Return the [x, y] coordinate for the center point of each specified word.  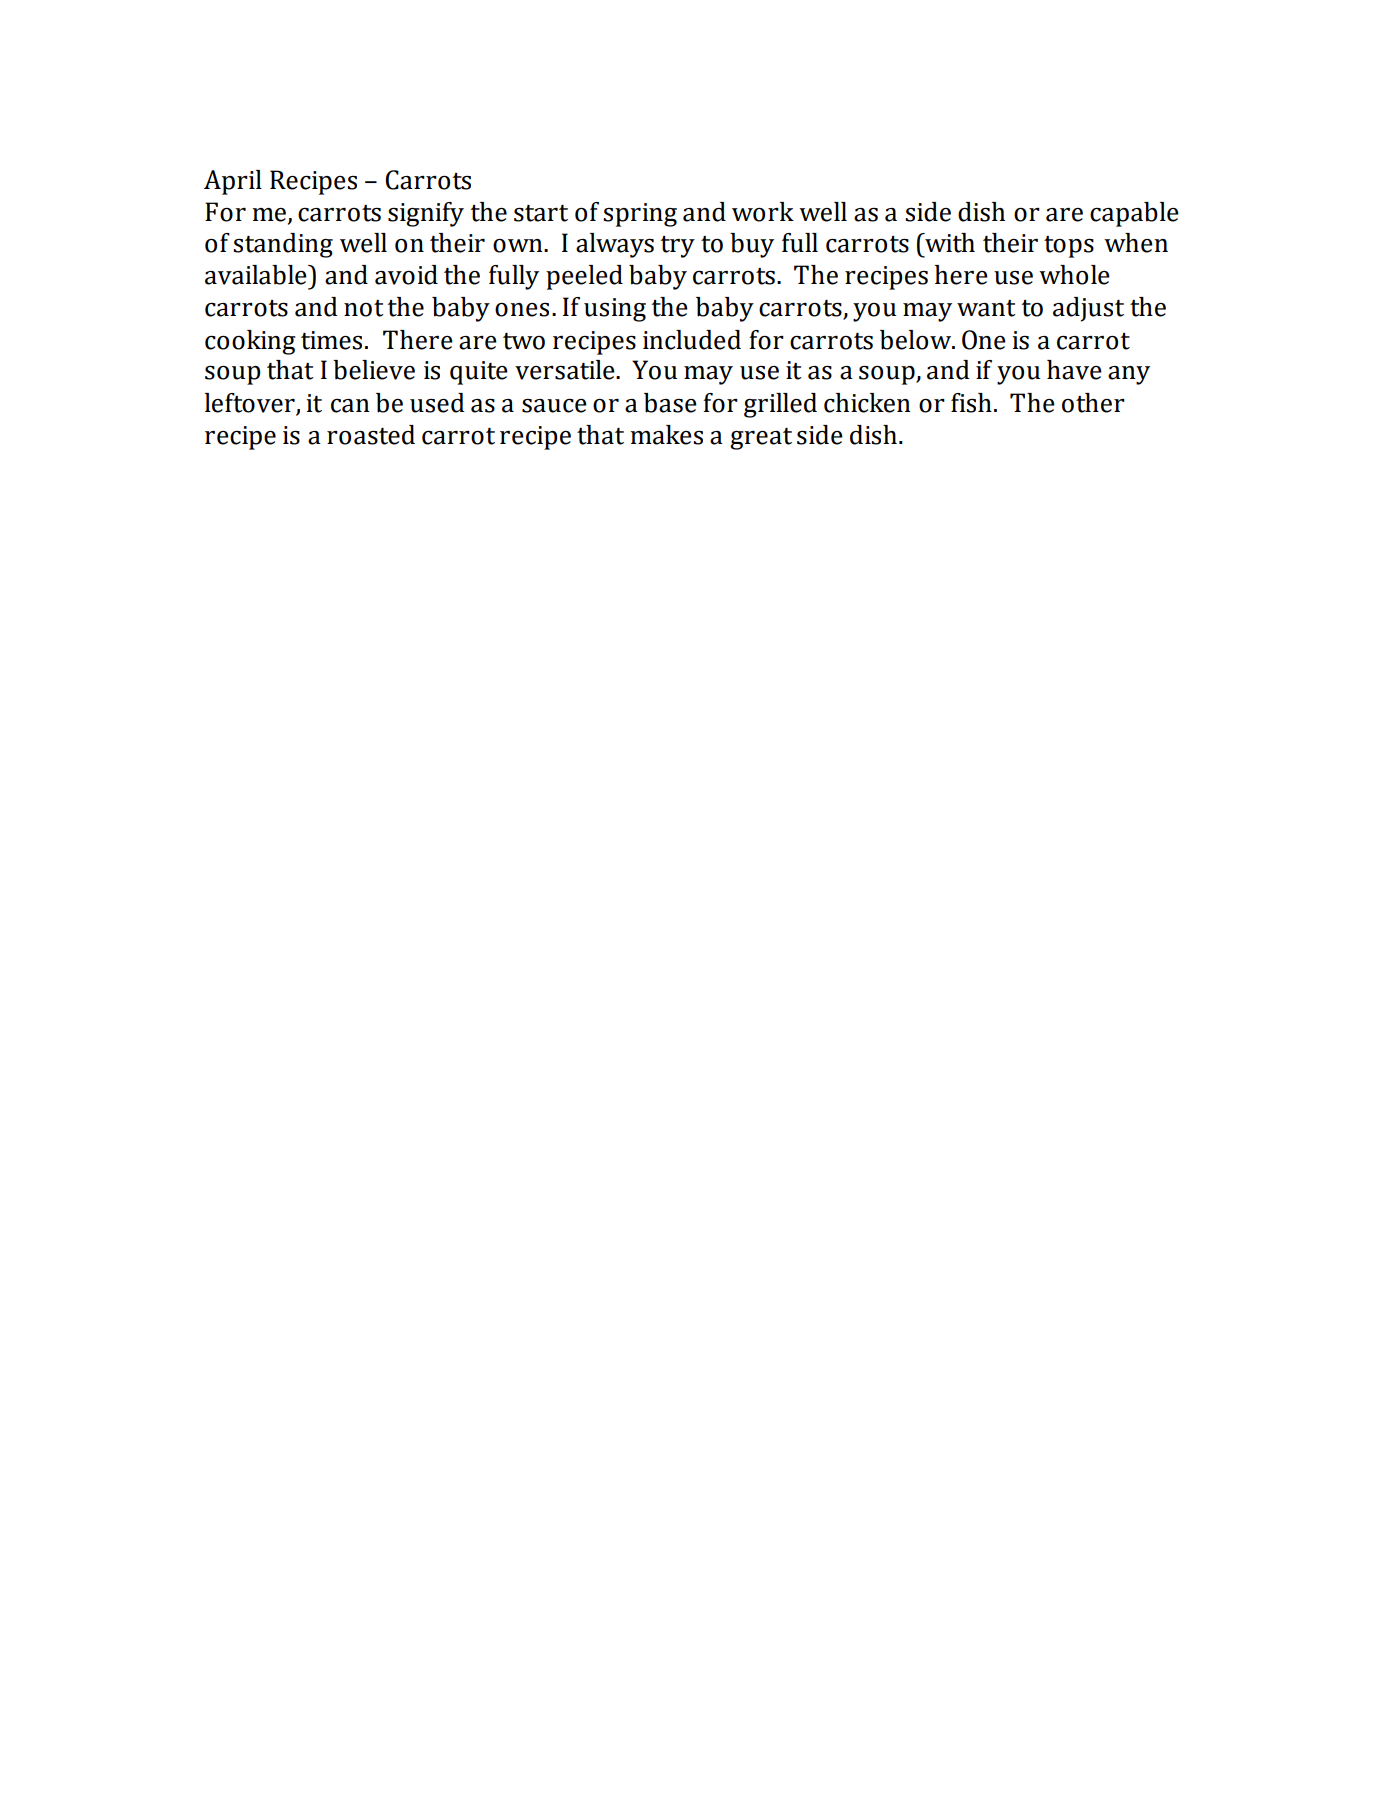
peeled [584, 277]
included [692, 340]
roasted [371, 435]
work [763, 212]
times [331, 340]
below [917, 340]
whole [1074, 275]
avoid [406, 275]
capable [1134, 214]
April [233, 182]
